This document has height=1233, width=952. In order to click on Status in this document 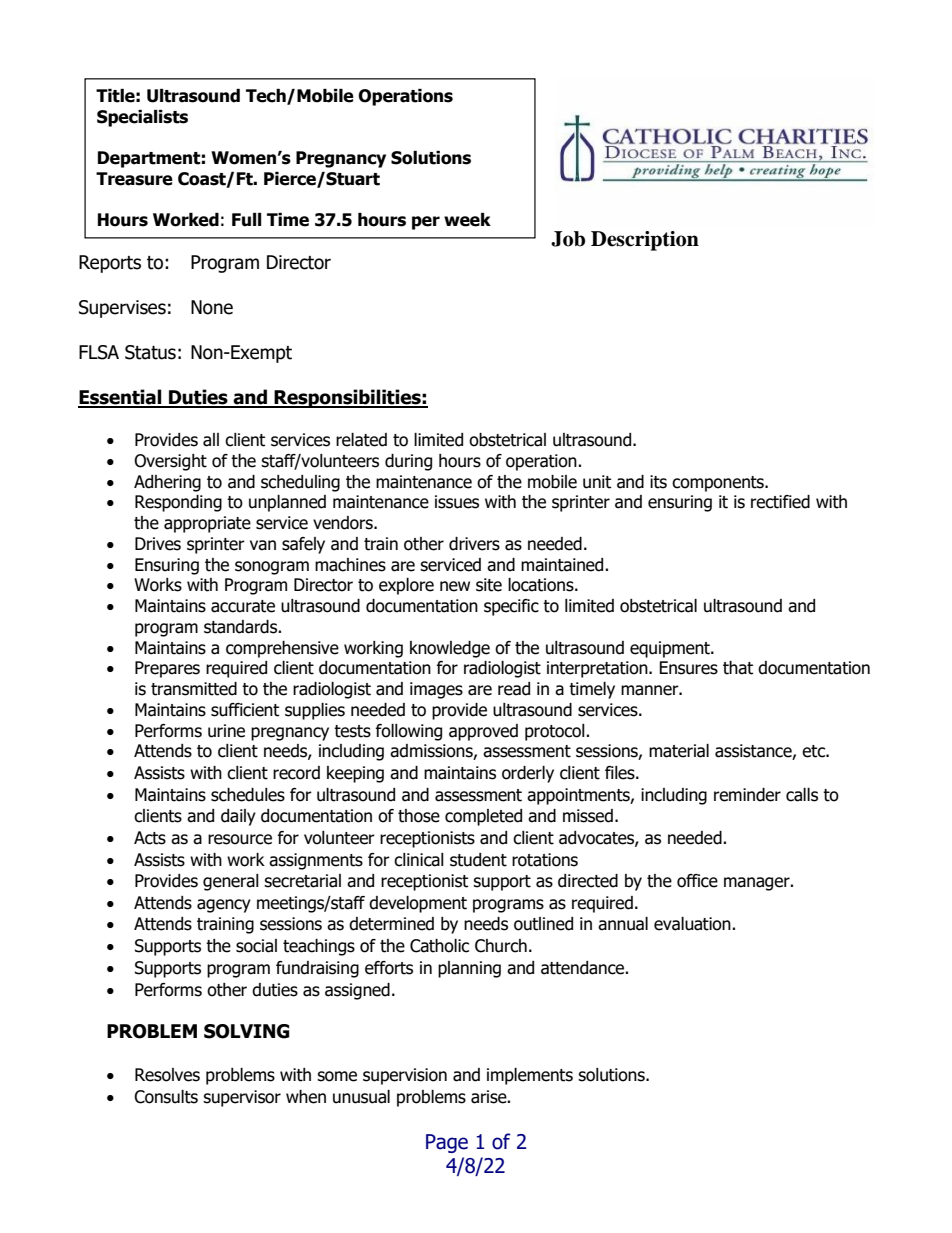, I will do `click(150, 352)`.
